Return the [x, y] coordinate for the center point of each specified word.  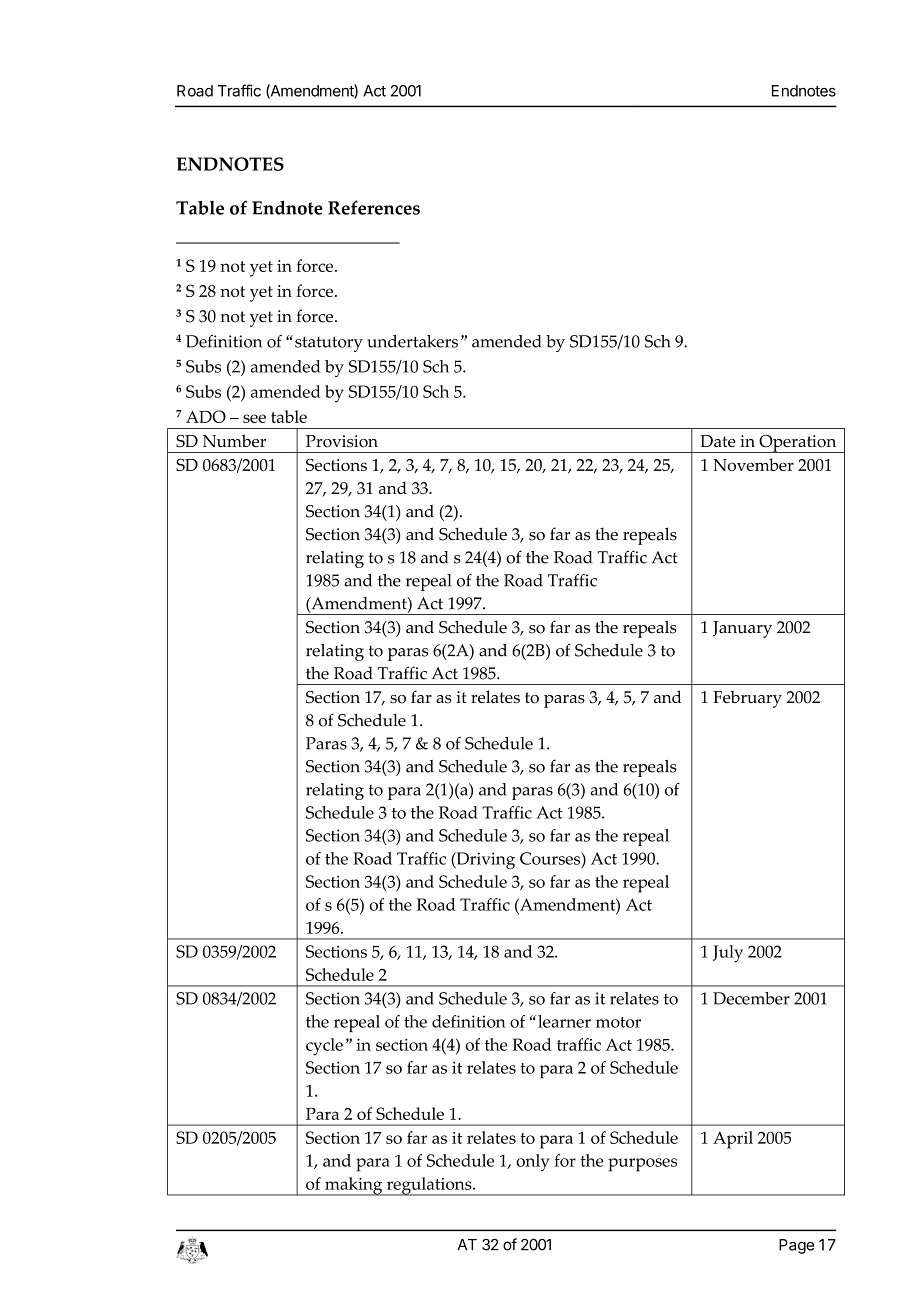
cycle [324, 1047]
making [354, 1186]
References [374, 207]
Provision [342, 441]
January [742, 629]
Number [234, 440]
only [533, 1163]
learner [564, 1021]
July [728, 954]
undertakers [412, 341]
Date [718, 441]
